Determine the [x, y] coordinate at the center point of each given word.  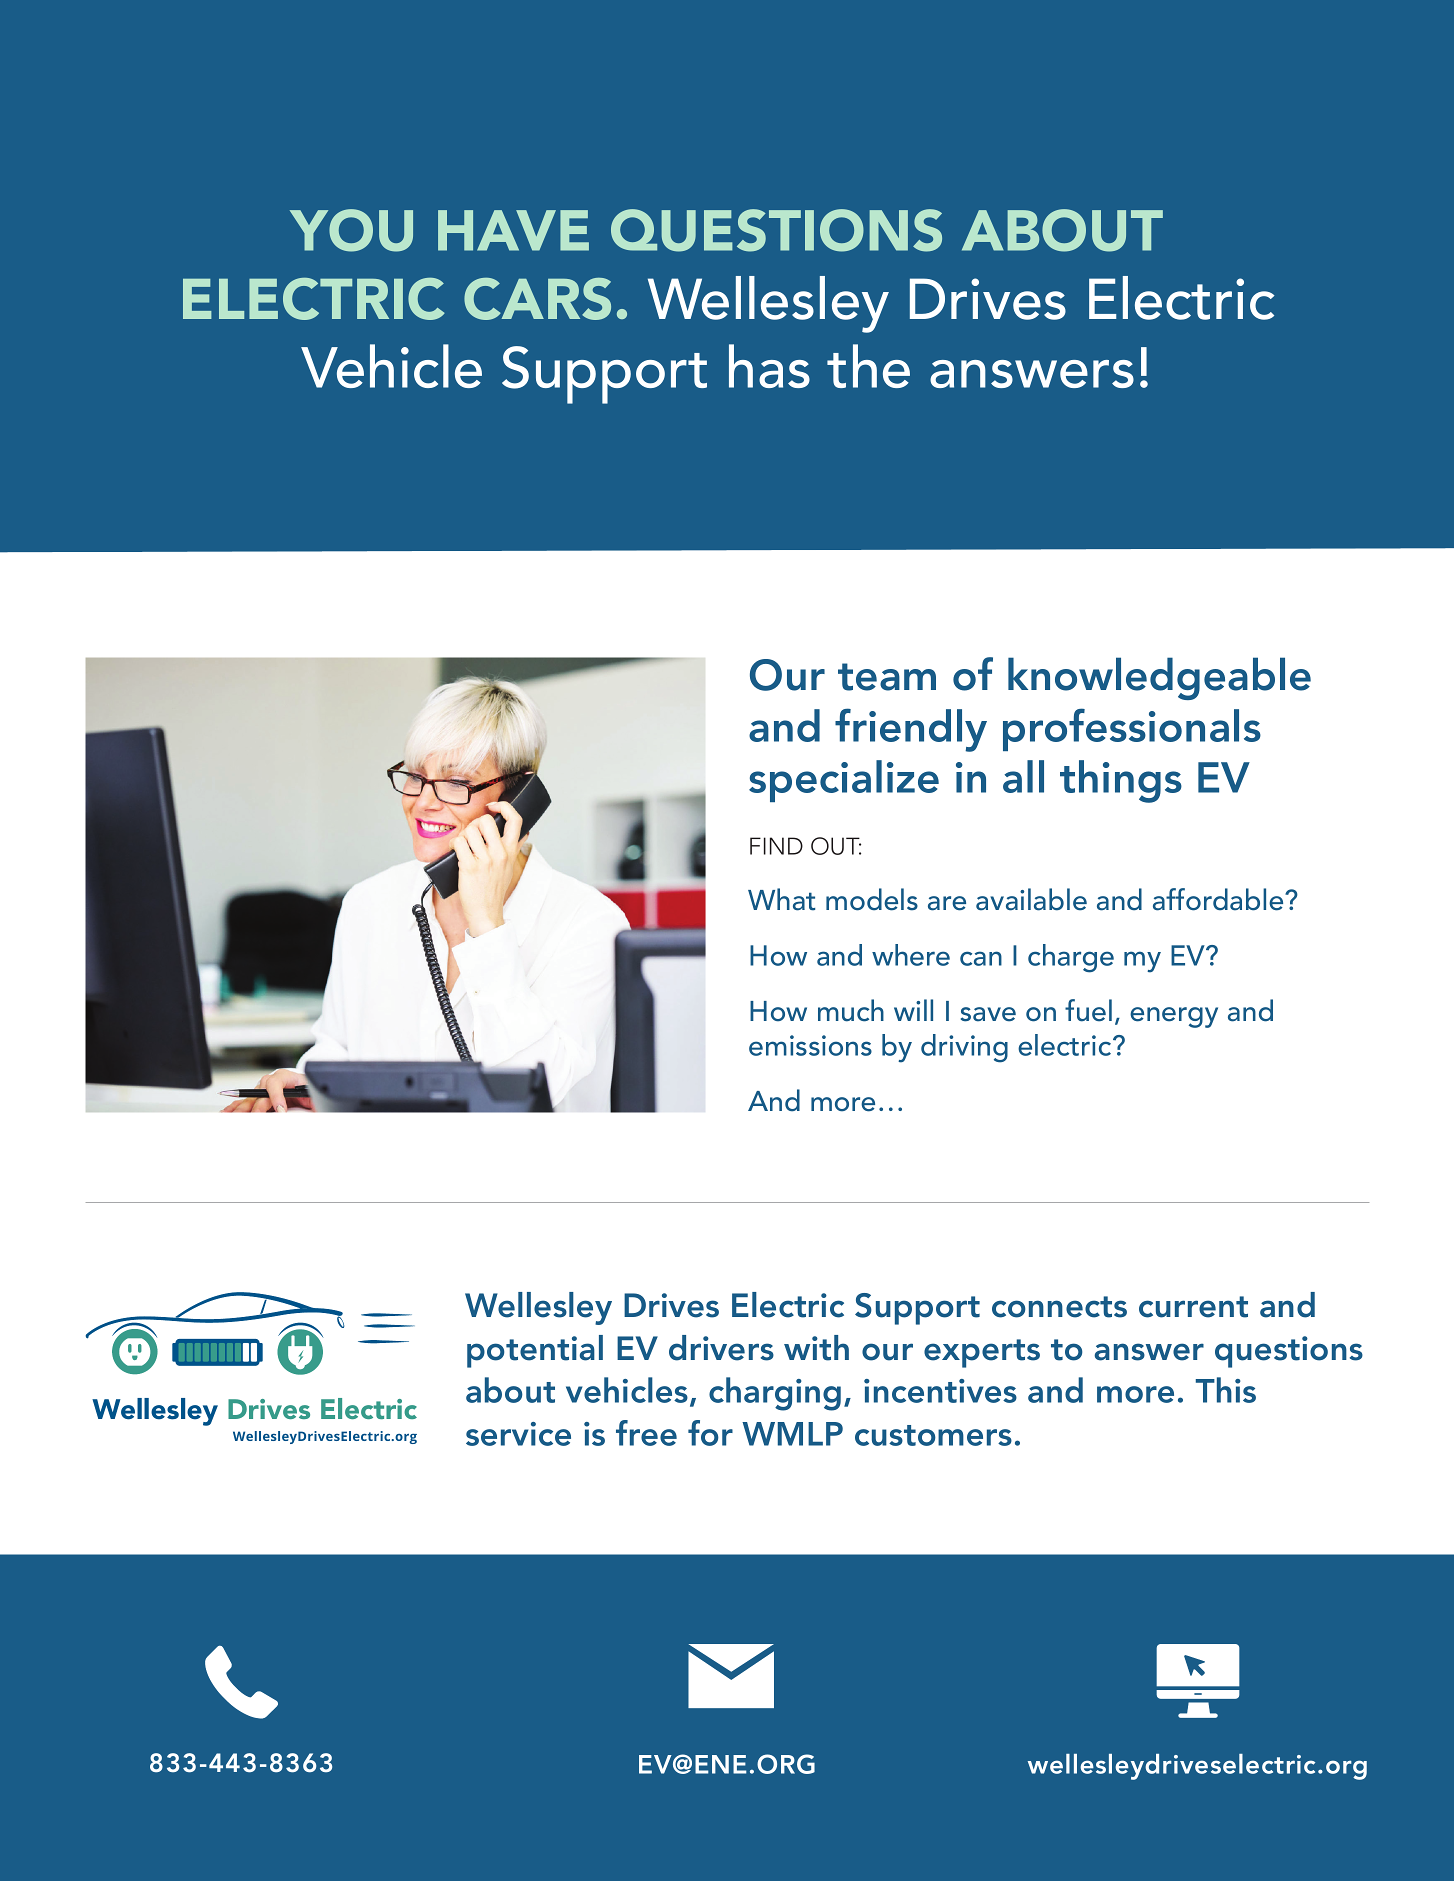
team [887, 677]
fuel [1088, 1010]
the [868, 366]
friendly [911, 730]
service [518, 1434]
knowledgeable [1159, 678]
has [769, 366]
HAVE [513, 230]
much [851, 1010]
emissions [810, 1045]
